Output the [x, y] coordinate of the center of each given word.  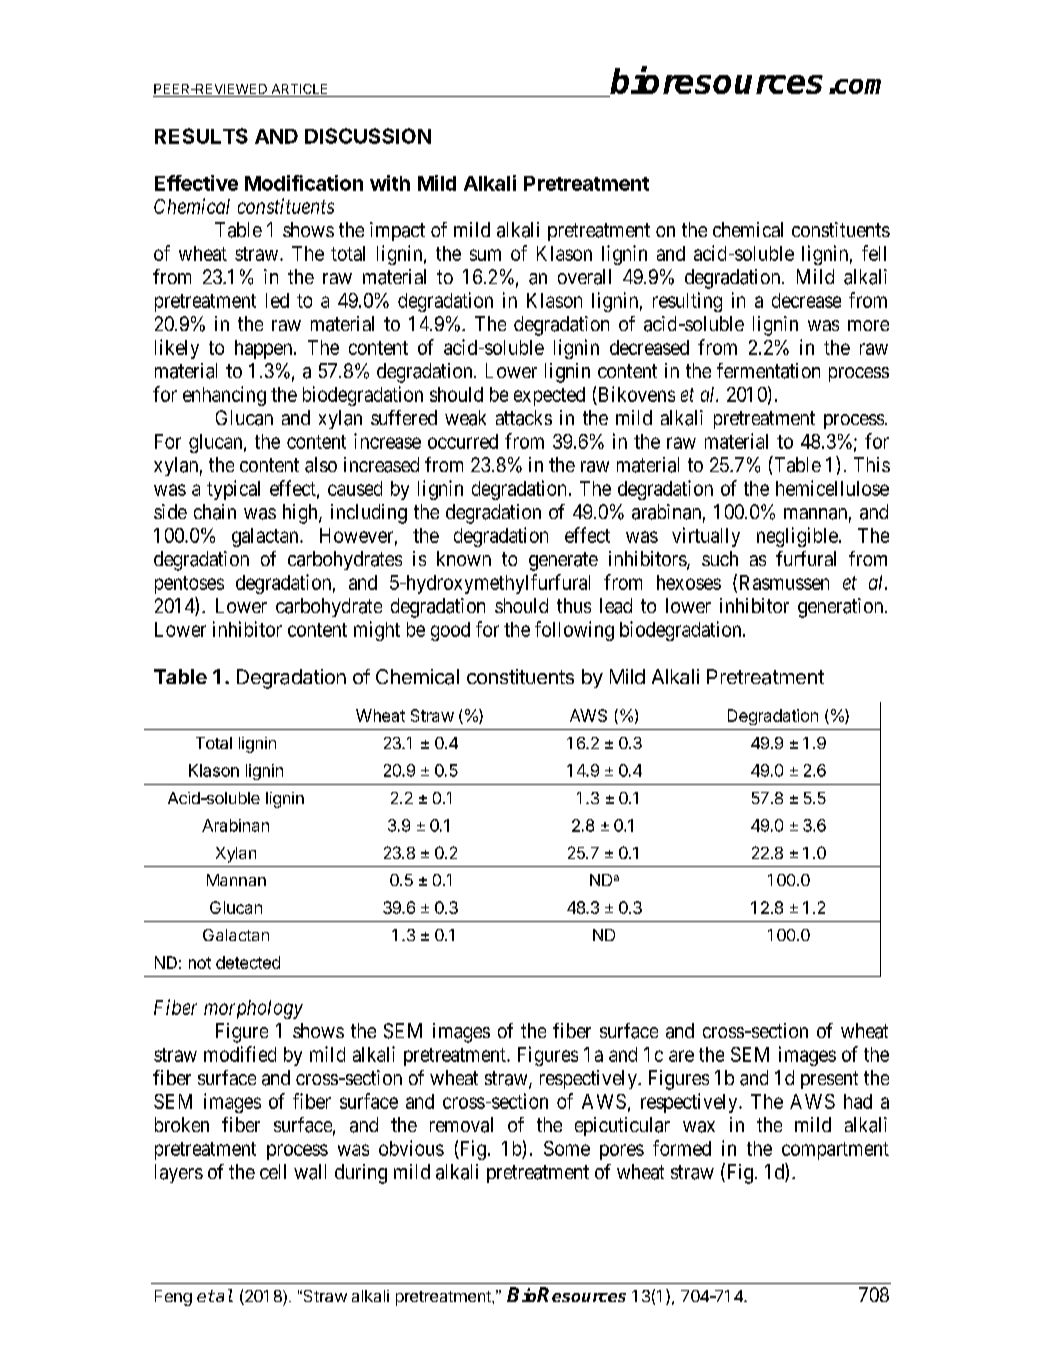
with [390, 183]
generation [842, 608]
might [377, 631]
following [574, 631]
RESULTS [201, 136]
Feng [173, 1298]
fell [874, 253]
